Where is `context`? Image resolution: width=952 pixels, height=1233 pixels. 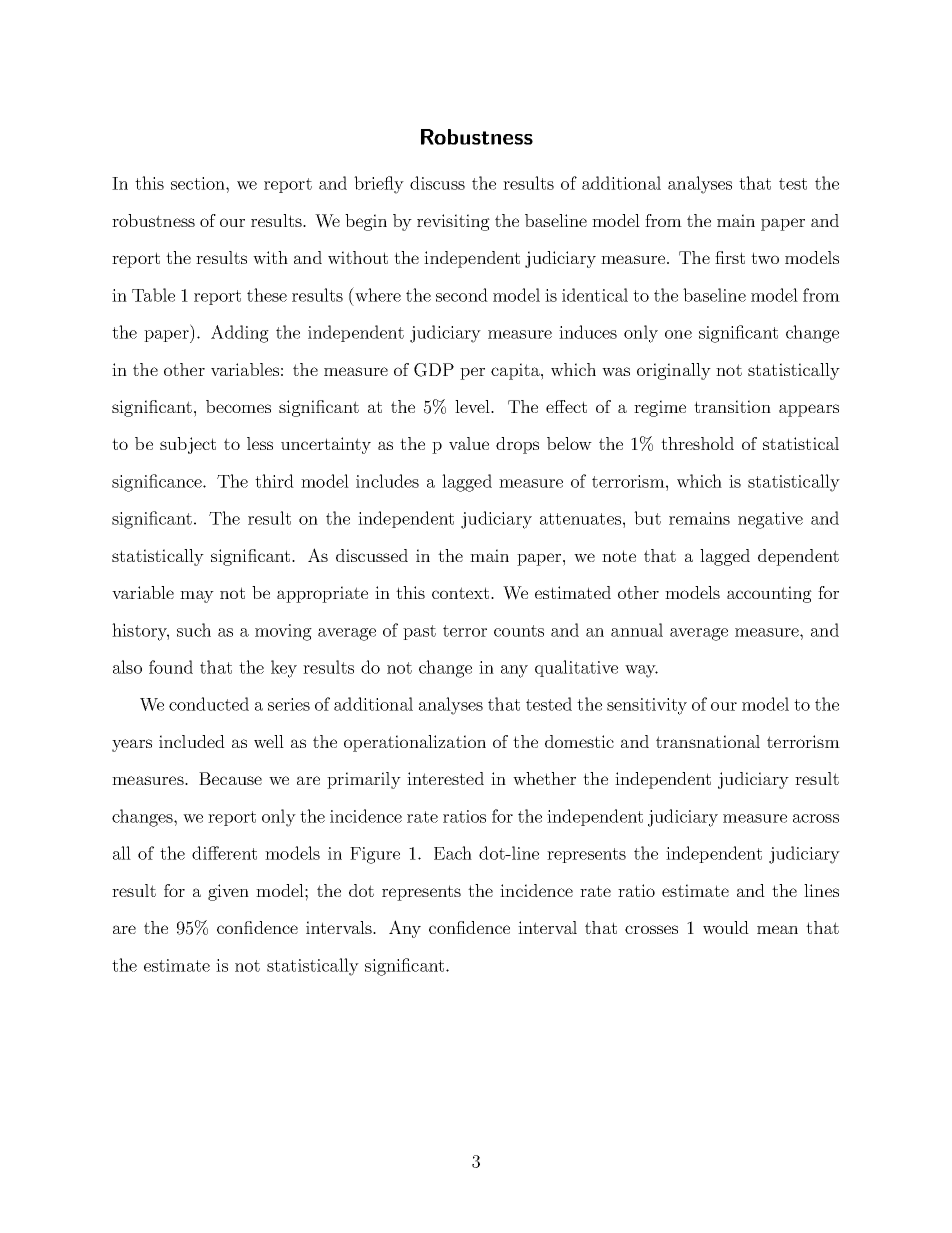 context is located at coordinates (462, 593).
